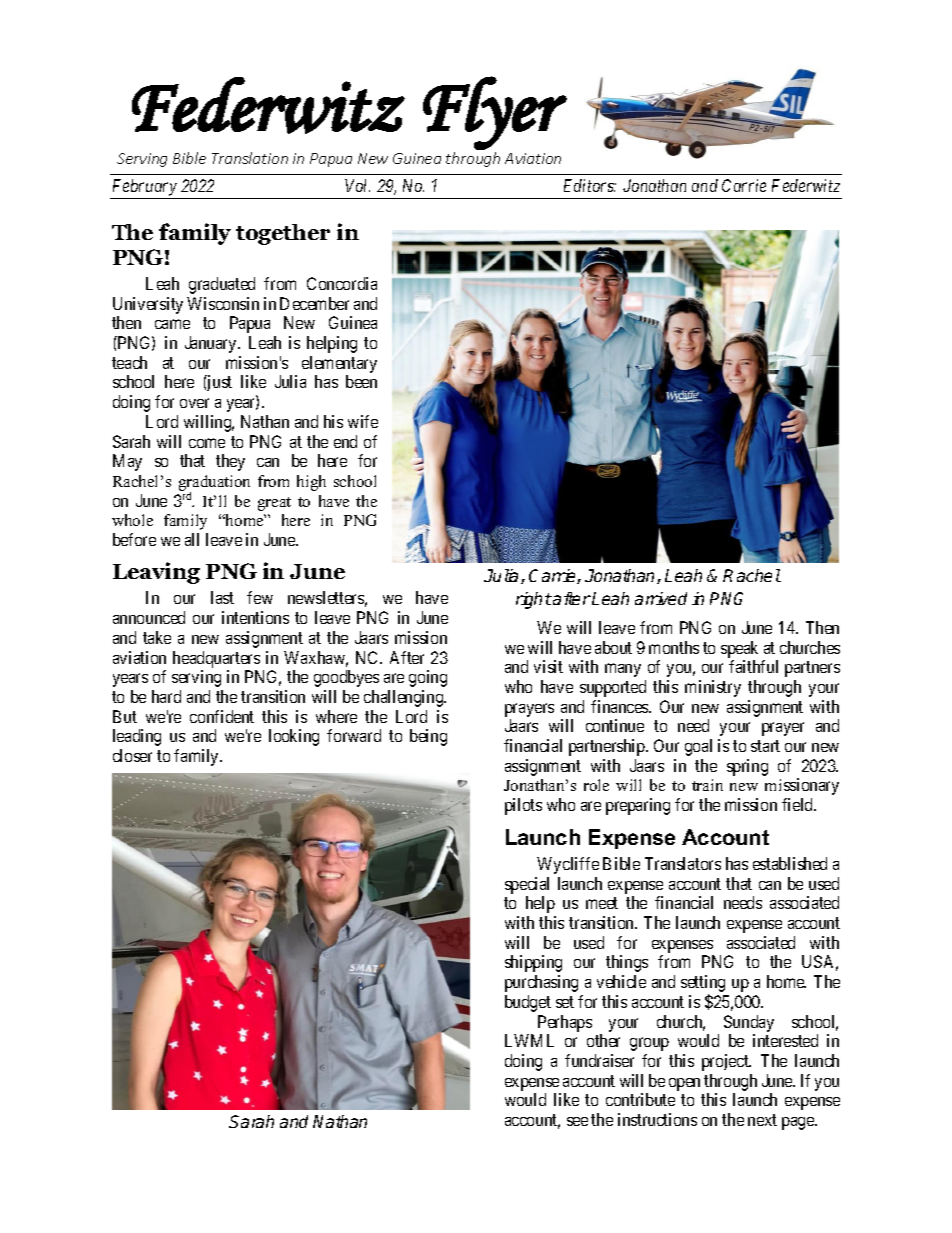 The width and height of the document is (952, 1233). What do you see at coordinates (250, 158) in the document?
I see `Translation` at bounding box center [250, 158].
